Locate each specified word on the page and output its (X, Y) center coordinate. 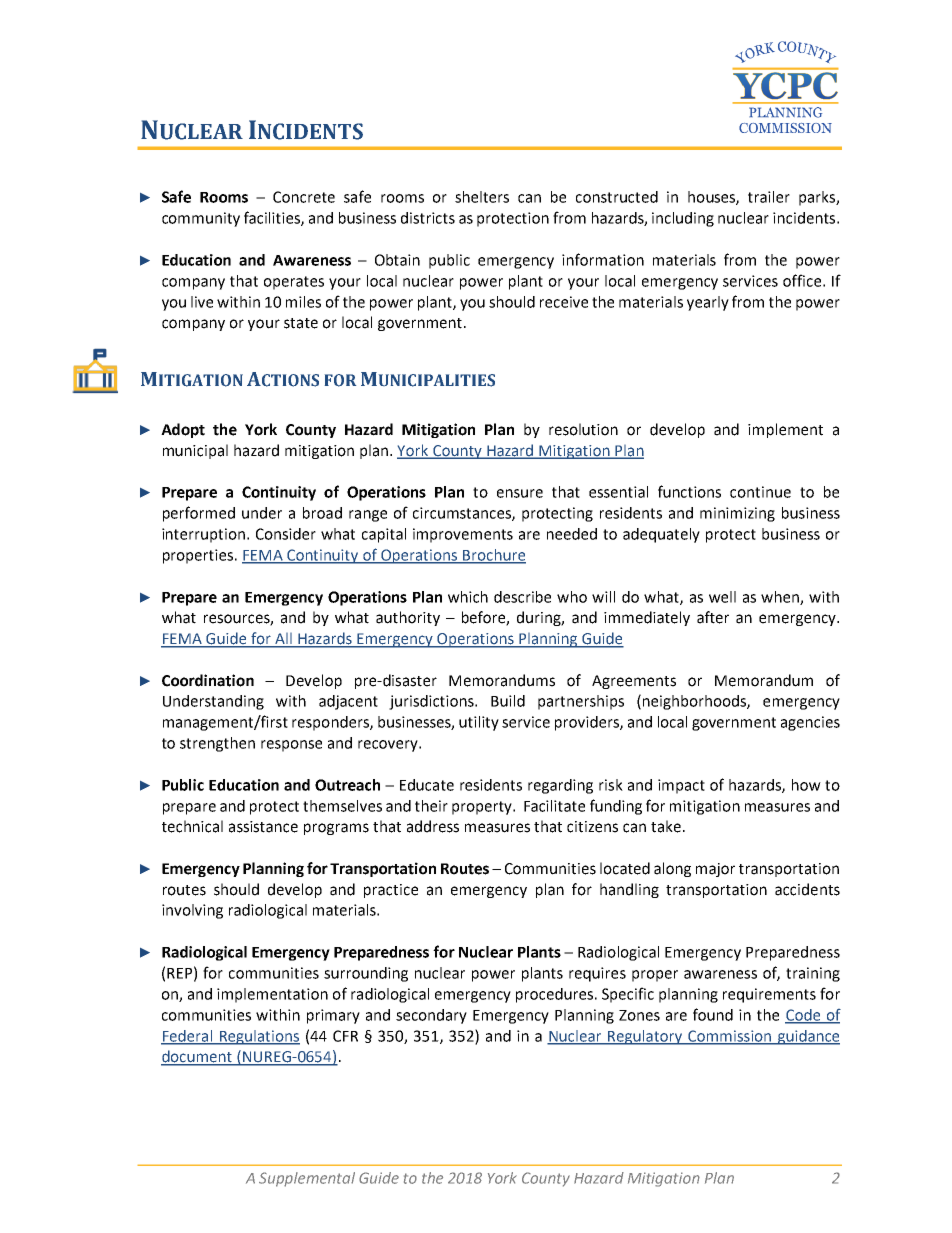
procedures (556, 995)
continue (760, 492)
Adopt (183, 430)
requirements (769, 995)
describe (522, 597)
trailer (769, 197)
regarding (560, 786)
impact (681, 786)
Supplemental (307, 1179)
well (722, 597)
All (283, 640)
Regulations (259, 1037)
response (291, 746)
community (201, 219)
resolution (583, 429)
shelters (482, 197)
